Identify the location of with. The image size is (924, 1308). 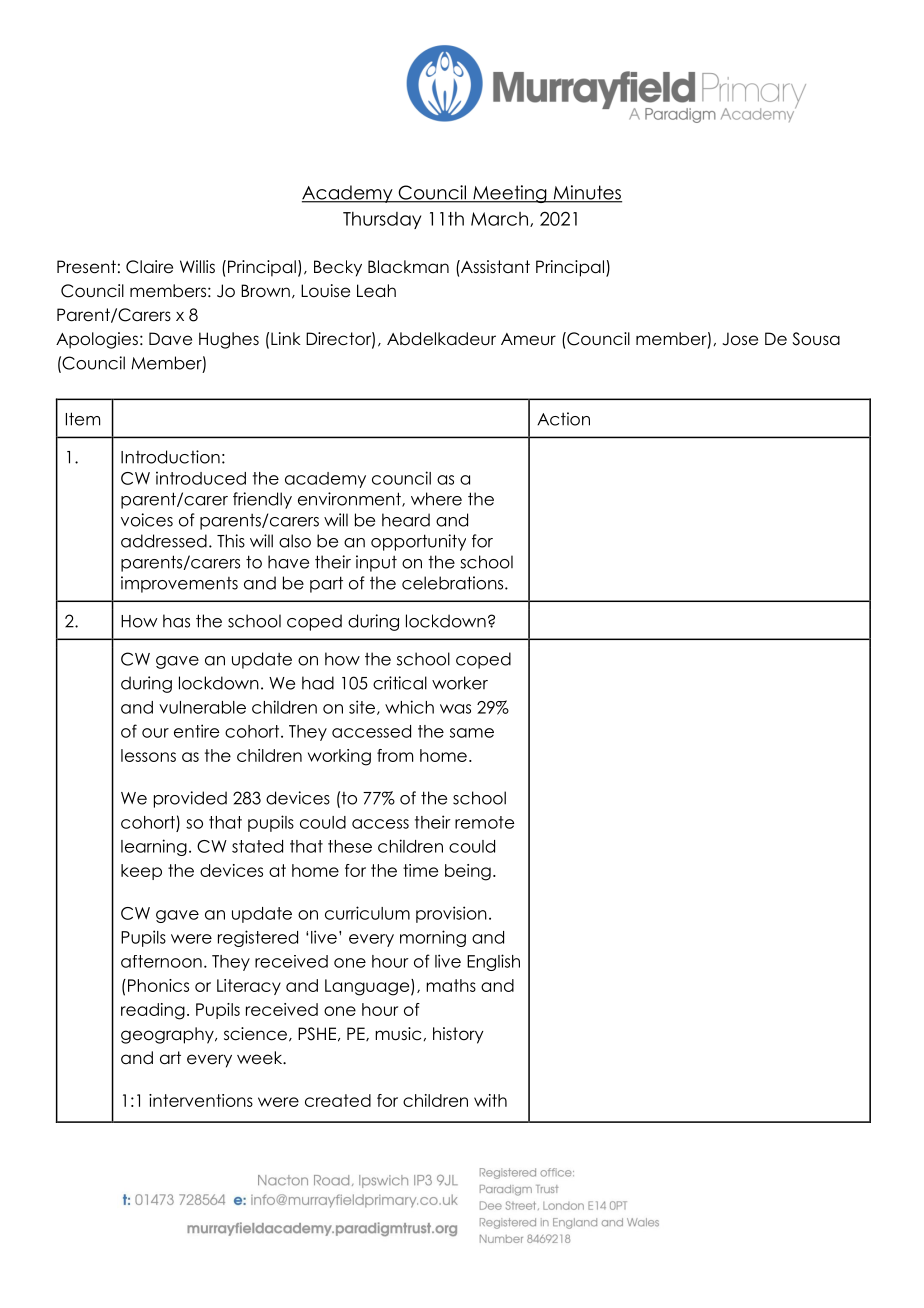
(490, 1100).
